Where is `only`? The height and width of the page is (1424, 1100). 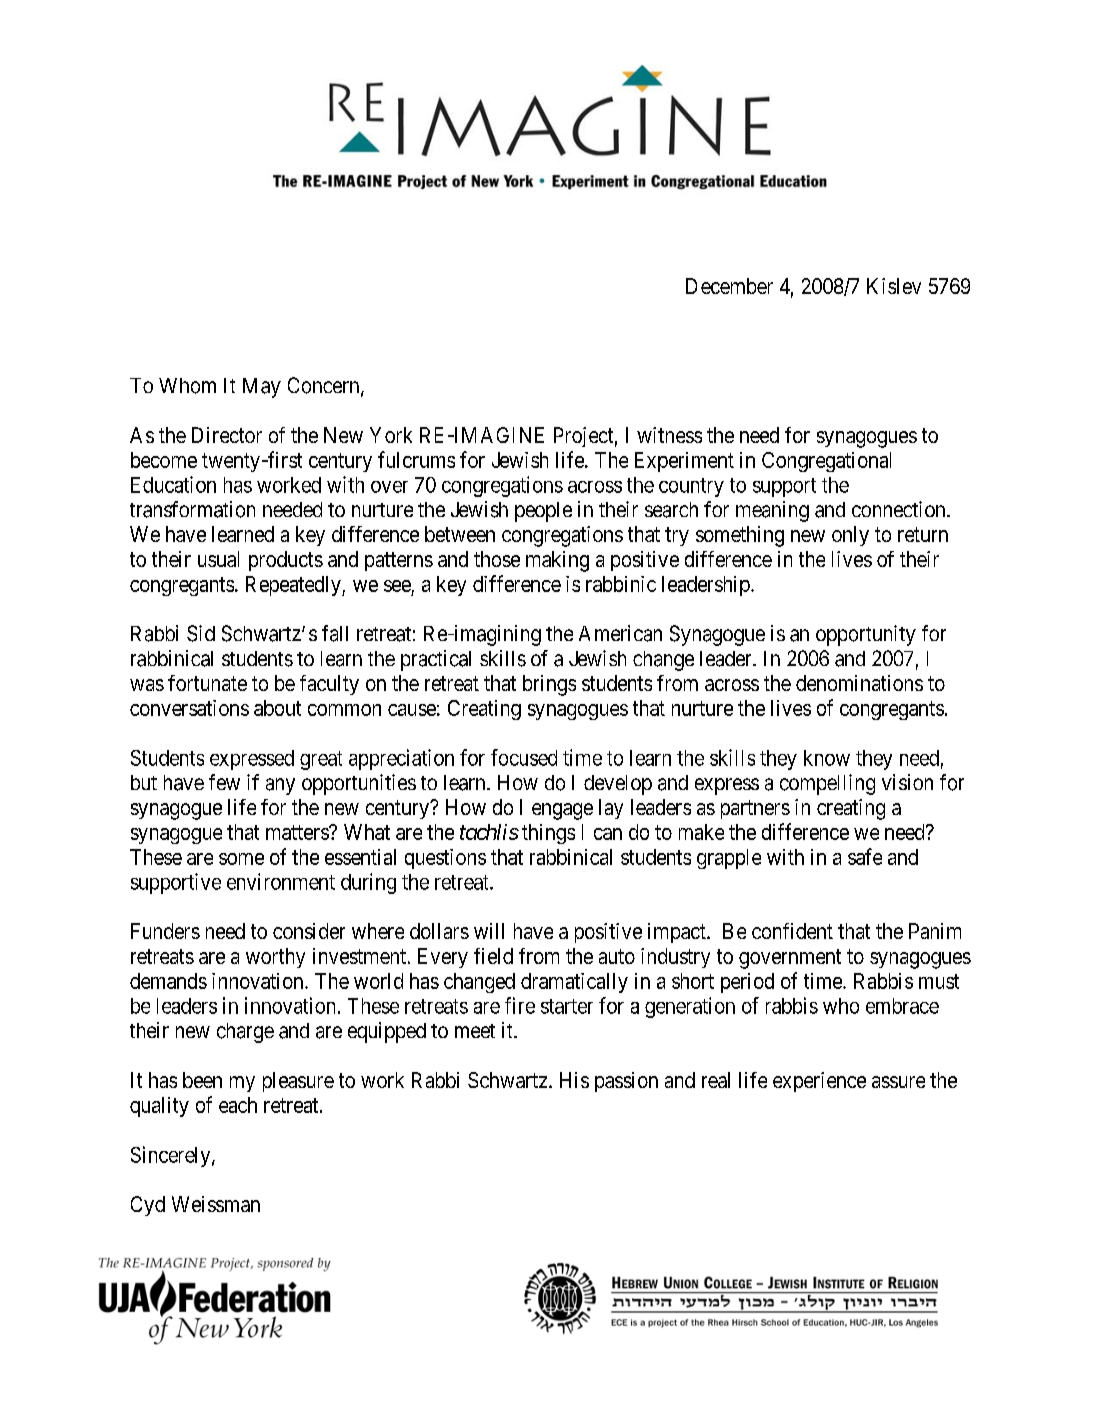 only is located at coordinates (850, 536).
